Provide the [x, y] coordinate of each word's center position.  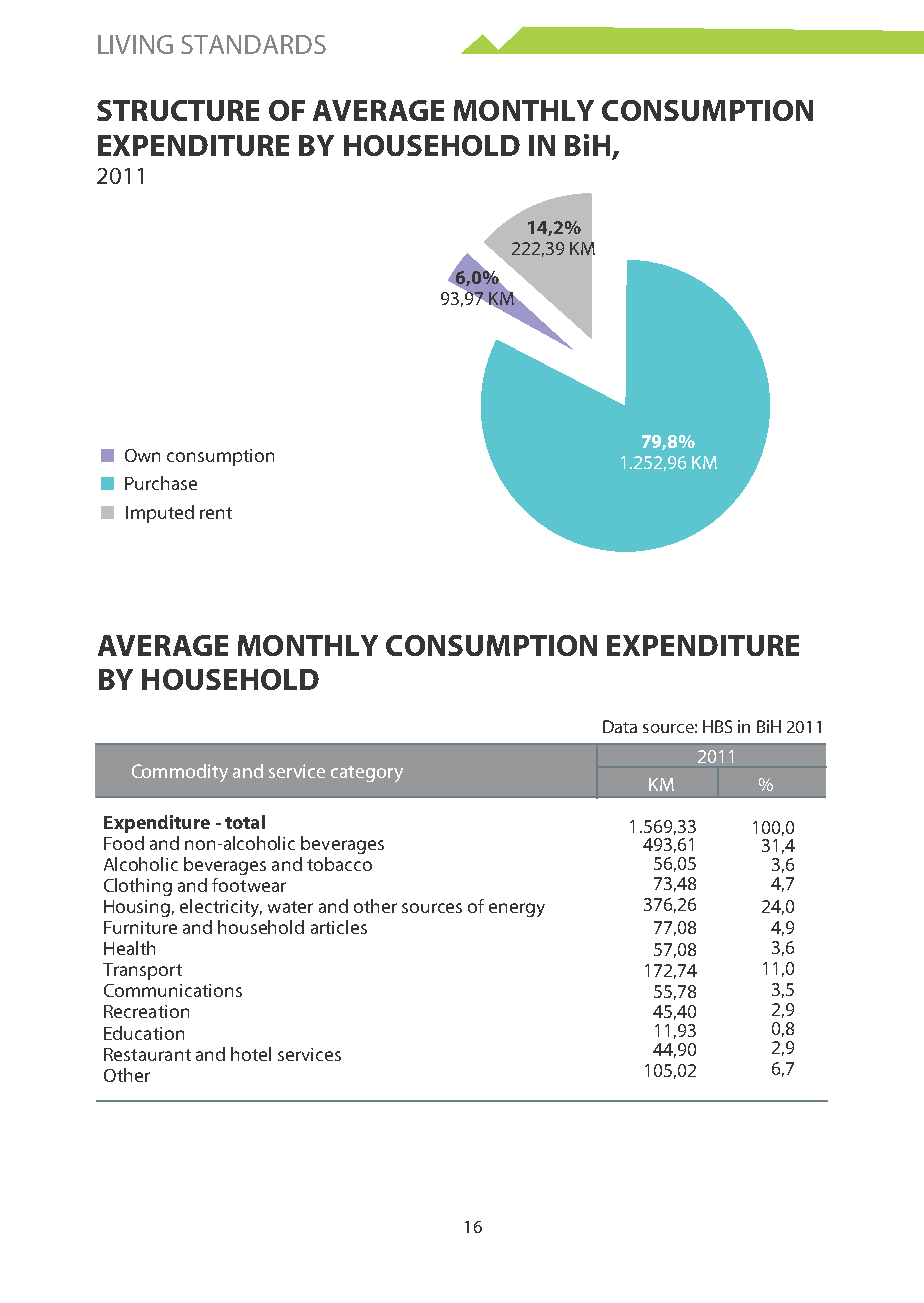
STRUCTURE [178, 110]
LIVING [135, 44]
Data [620, 726]
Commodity [180, 773]
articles [339, 927]
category [367, 774]
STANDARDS [253, 44]
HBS [717, 726]
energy [517, 910]
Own [142, 455]
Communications [173, 990]
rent [216, 513]
